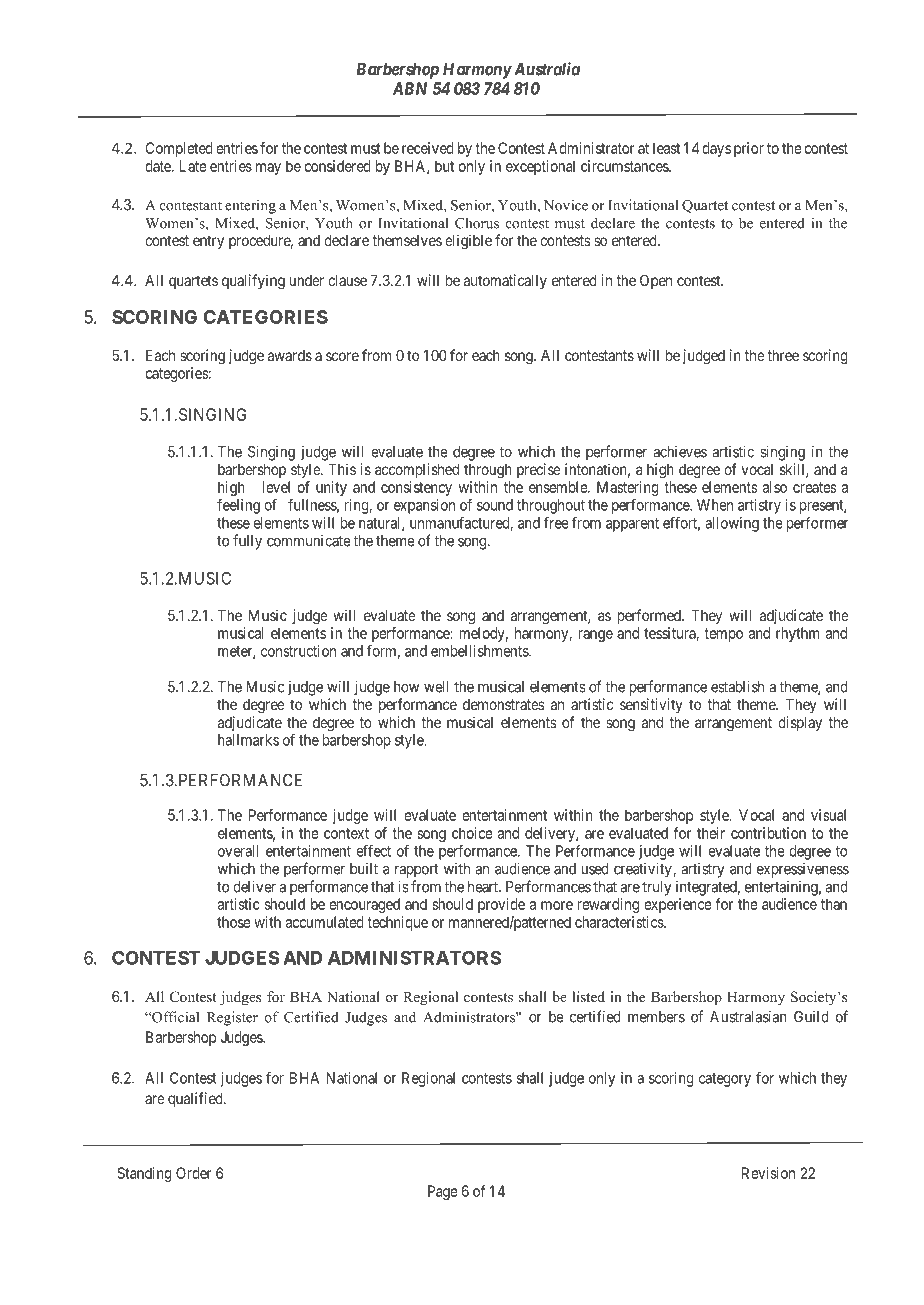 Image resolution: width=924 pixels, height=1305 pixels. Describe the element at coordinates (749, 149) in the page. I see `prior` at that location.
